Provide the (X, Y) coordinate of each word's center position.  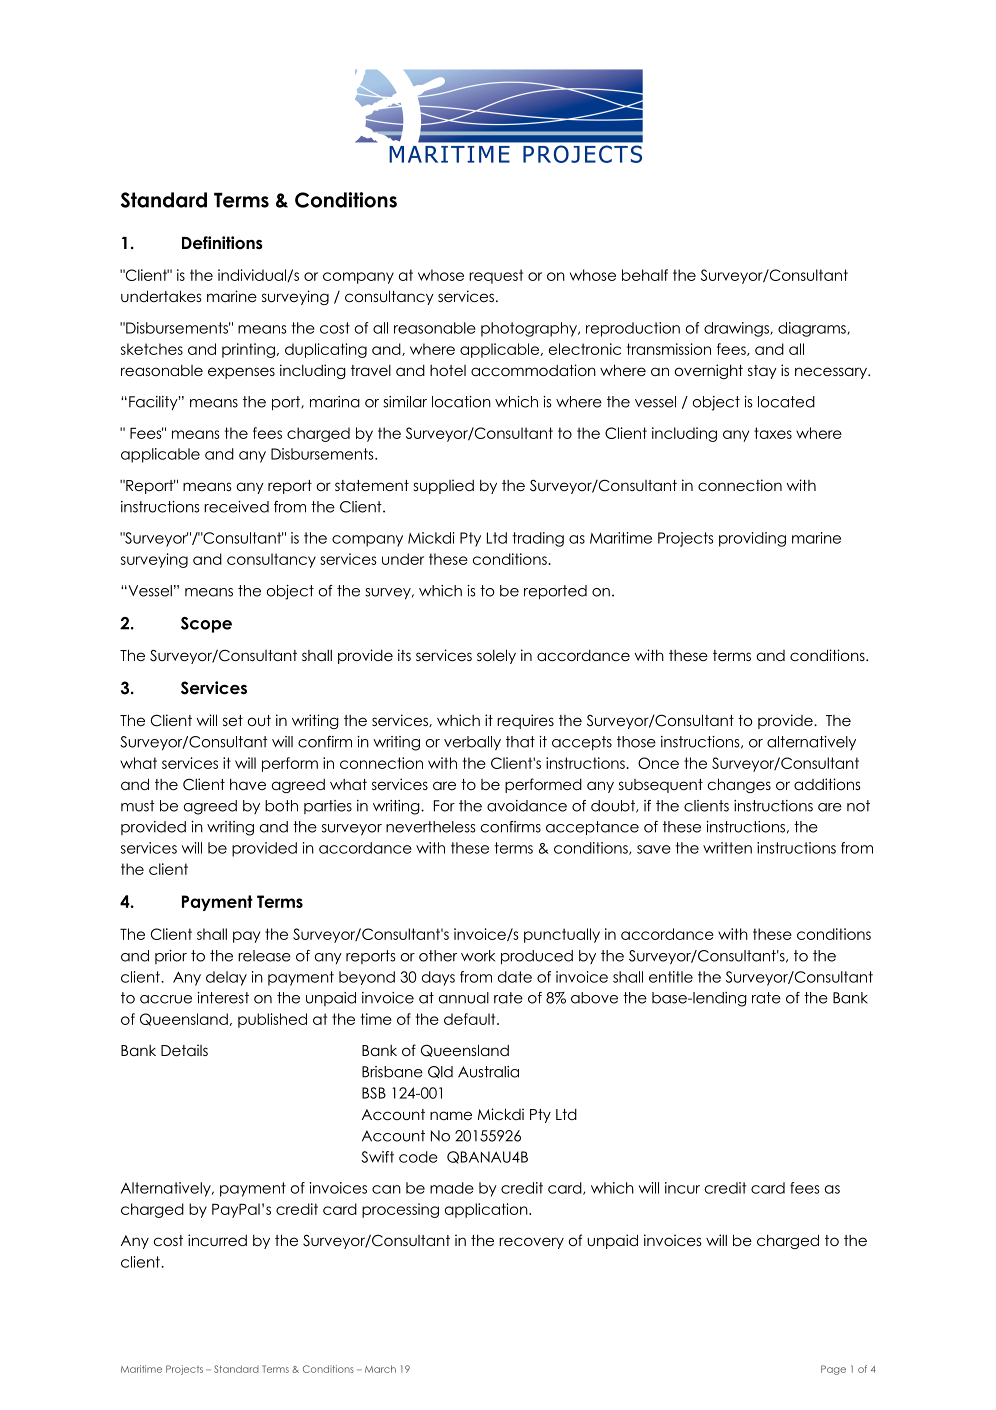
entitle (671, 977)
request (496, 276)
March (380, 1369)
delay (226, 978)
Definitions (222, 243)
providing (752, 539)
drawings (737, 329)
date (515, 977)
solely (496, 656)
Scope (206, 625)
